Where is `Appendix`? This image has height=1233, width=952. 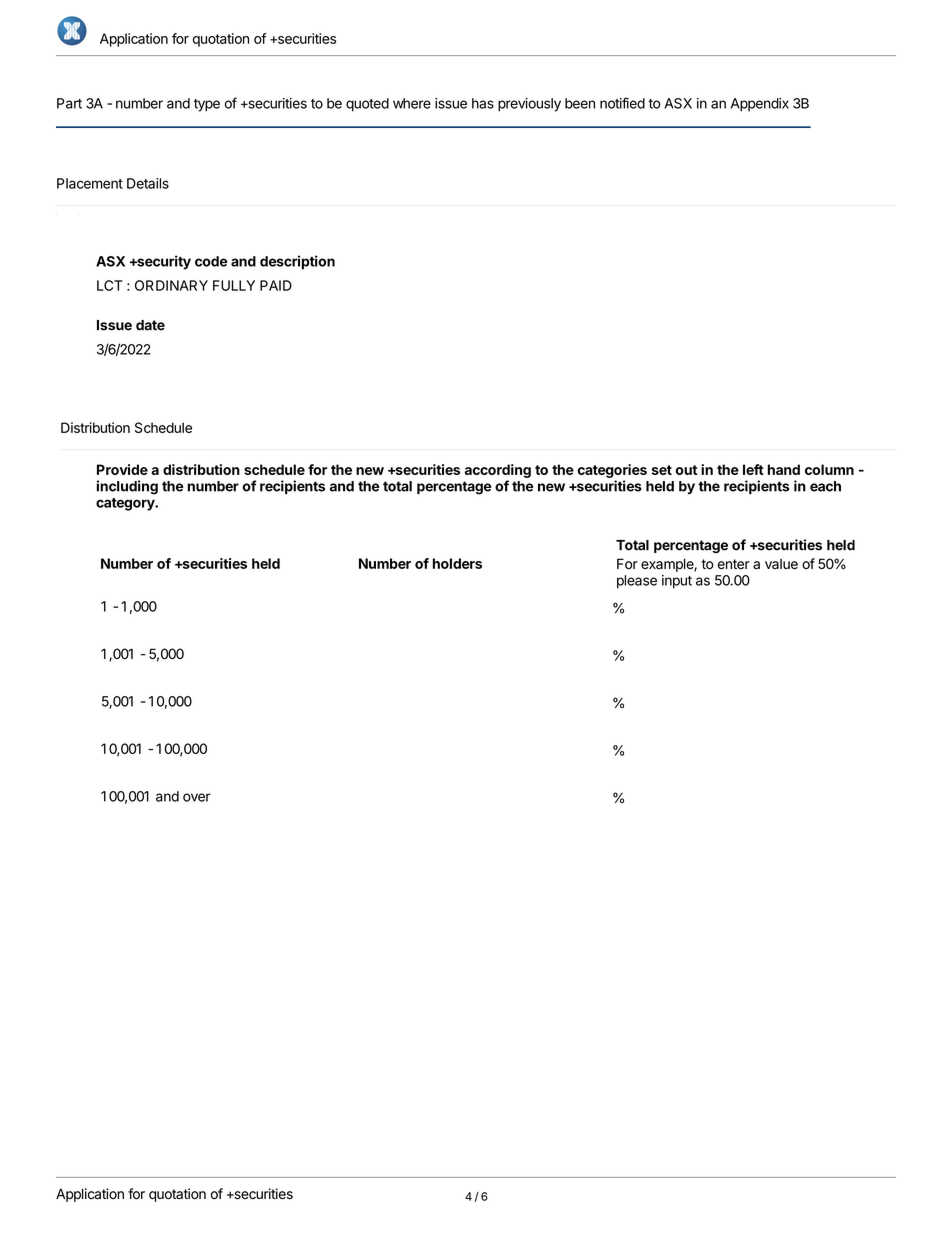 Appendix is located at coordinates (760, 105).
